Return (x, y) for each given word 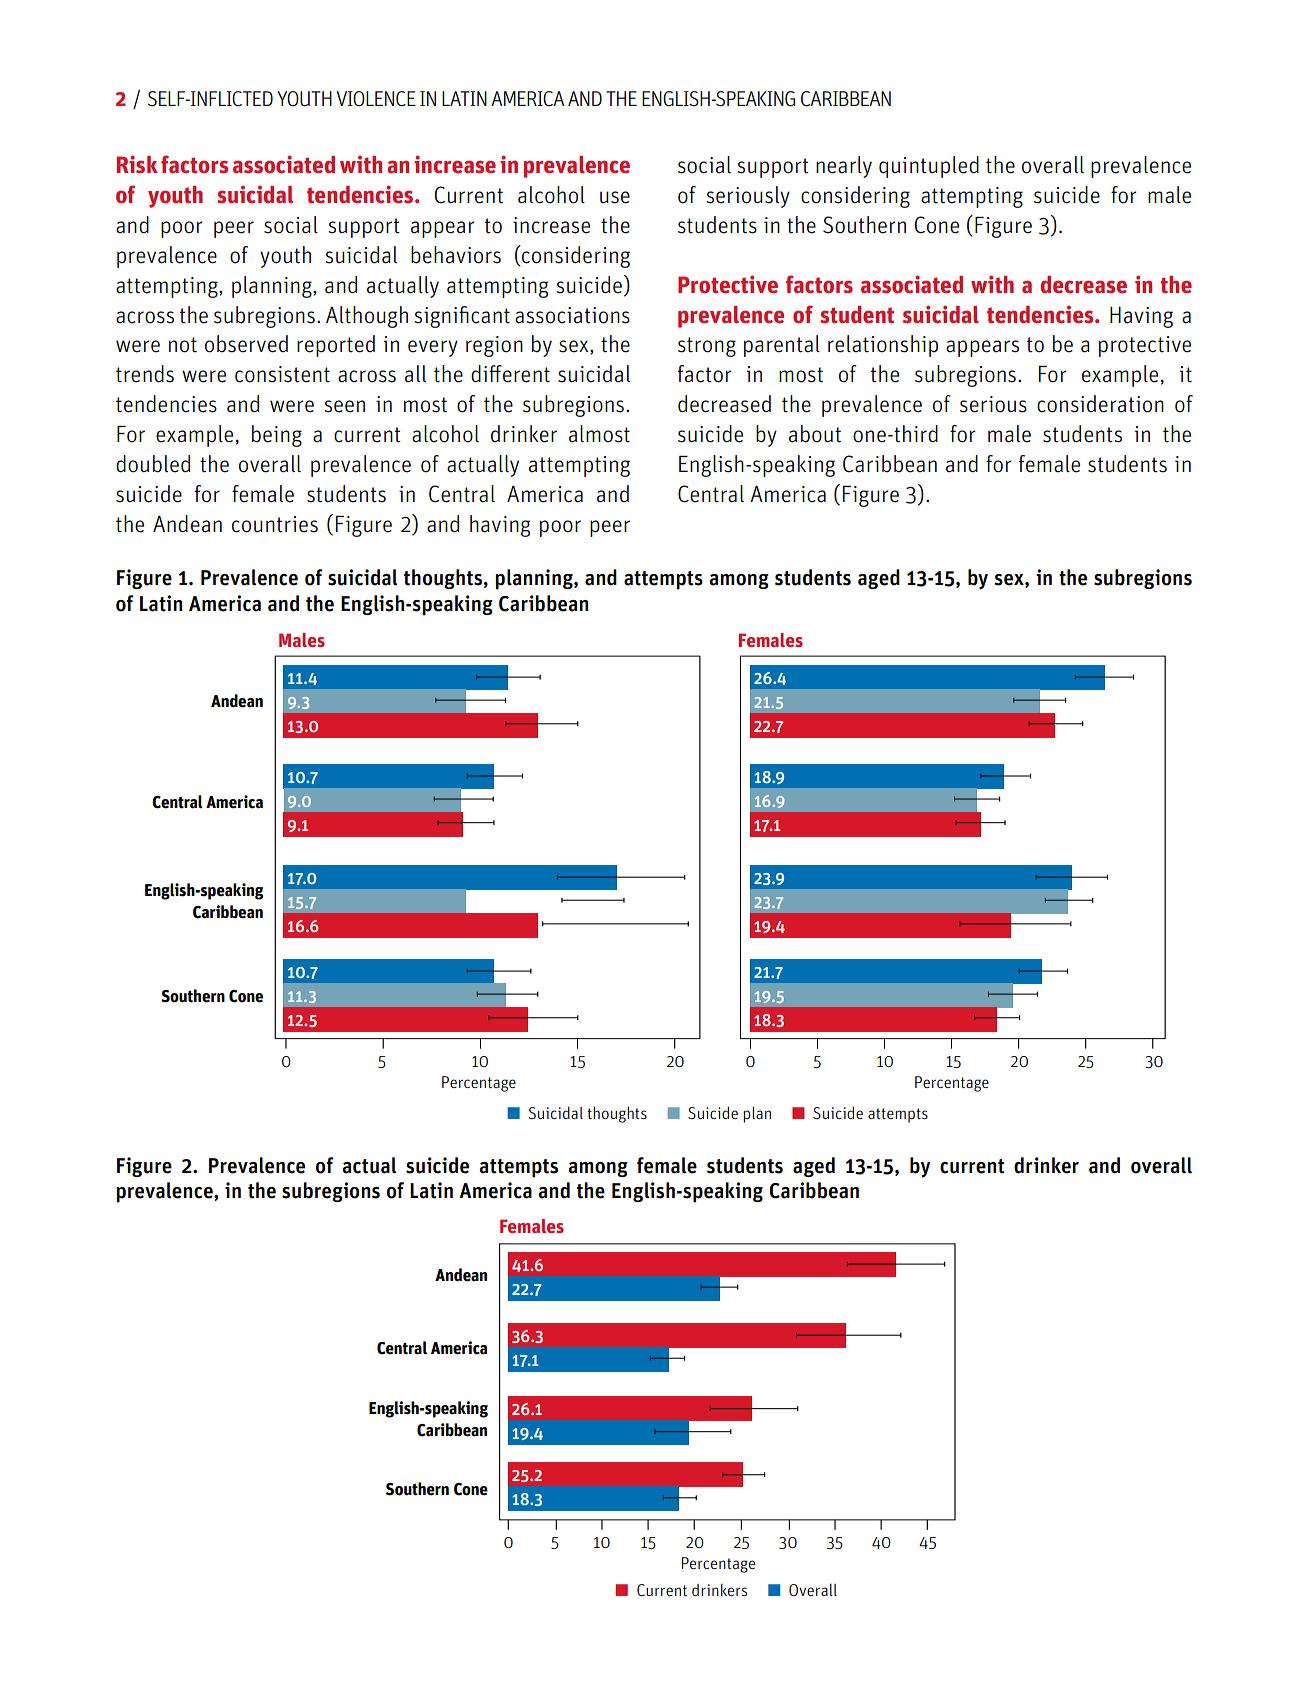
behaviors (456, 255)
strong (707, 347)
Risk (137, 164)
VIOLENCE (376, 99)
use (615, 197)
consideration (1100, 404)
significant (462, 317)
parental (782, 346)
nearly (844, 167)
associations (572, 315)
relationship (883, 346)
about (815, 434)
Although (367, 317)
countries (275, 524)
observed (246, 344)
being (277, 436)
